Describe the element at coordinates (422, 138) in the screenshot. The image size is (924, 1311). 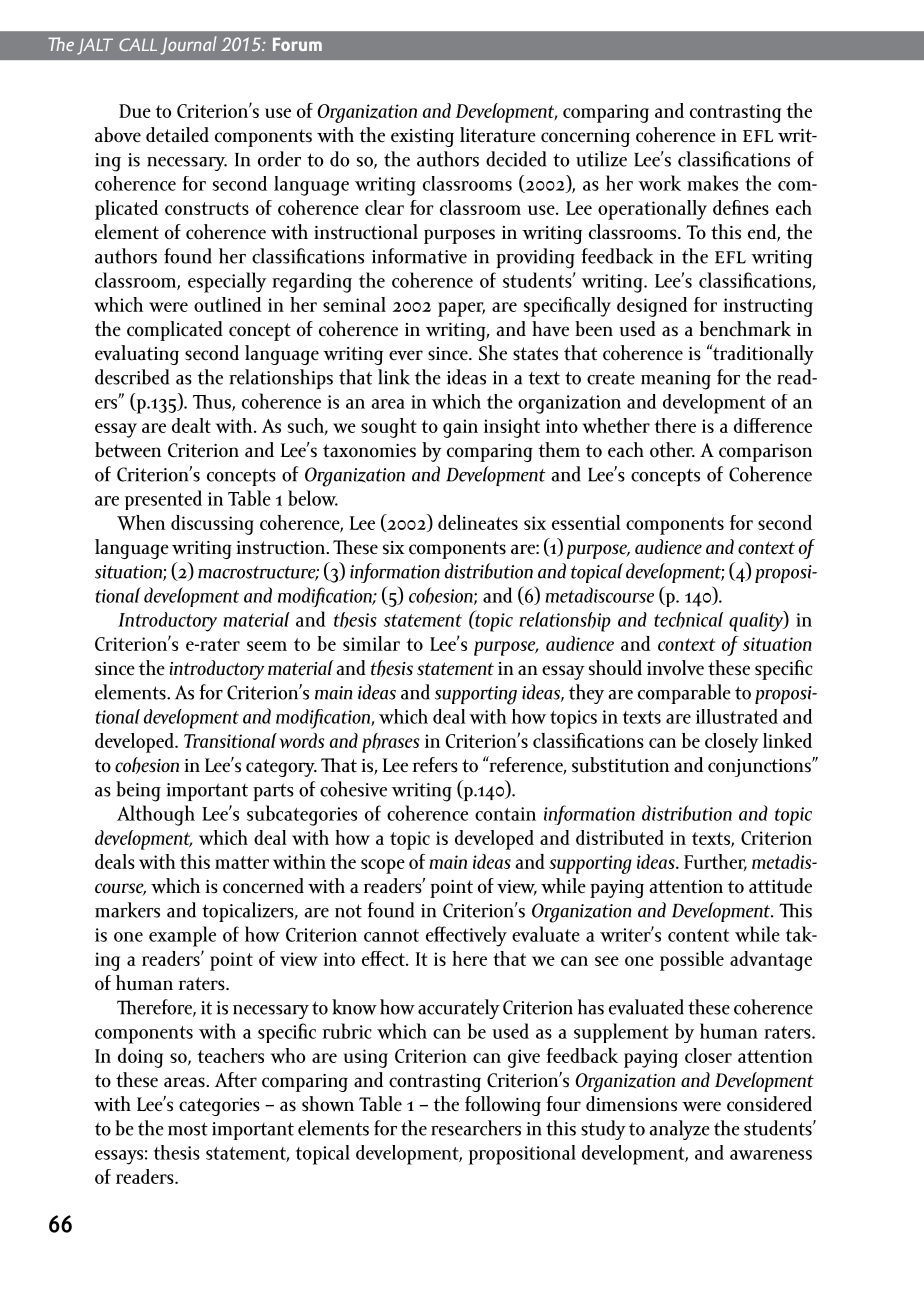
I see `existing` at that location.
